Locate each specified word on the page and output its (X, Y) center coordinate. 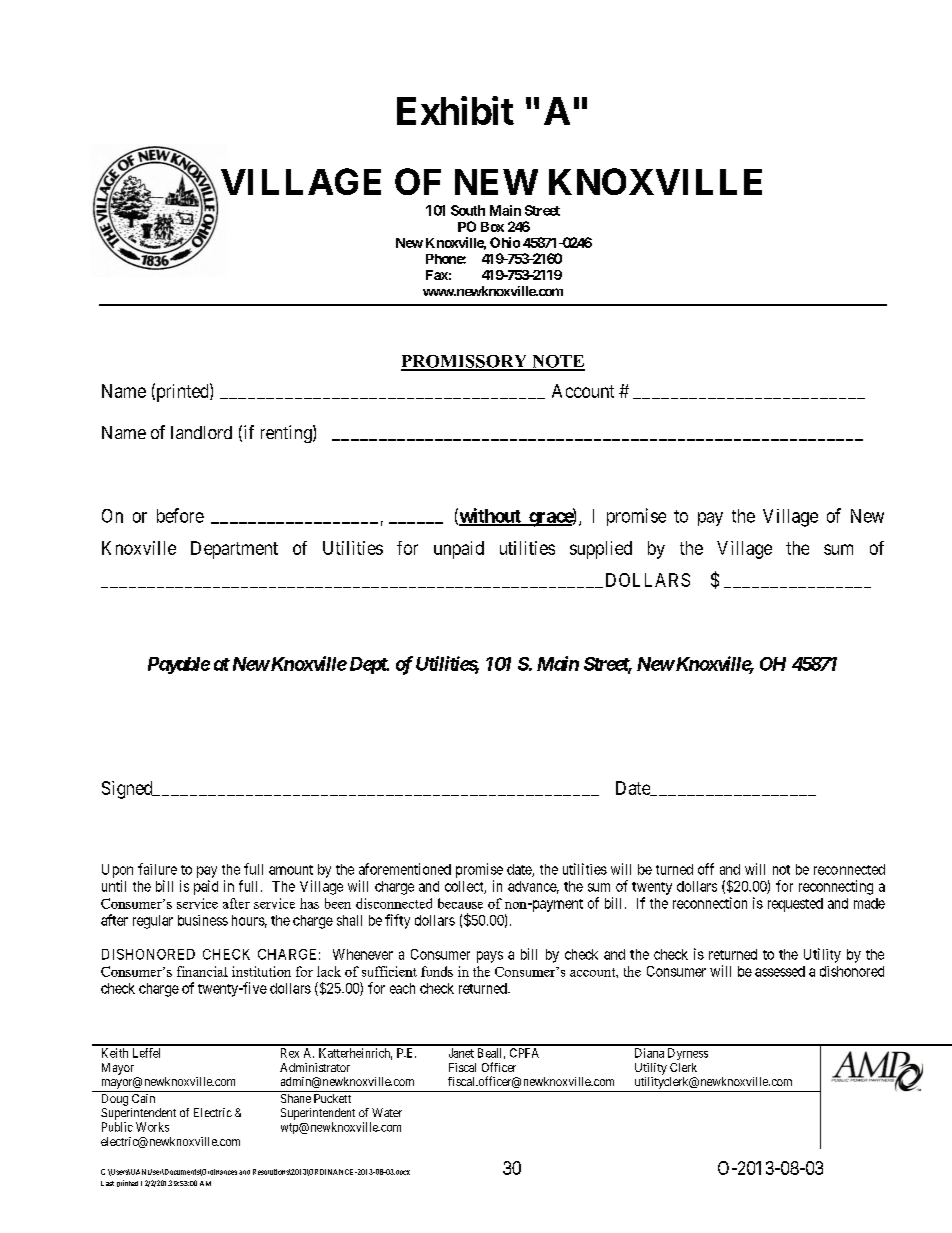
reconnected (849, 869)
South (468, 210)
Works (152, 1127)
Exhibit (455, 110)
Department (234, 550)
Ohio (505, 242)
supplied (601, 550)
